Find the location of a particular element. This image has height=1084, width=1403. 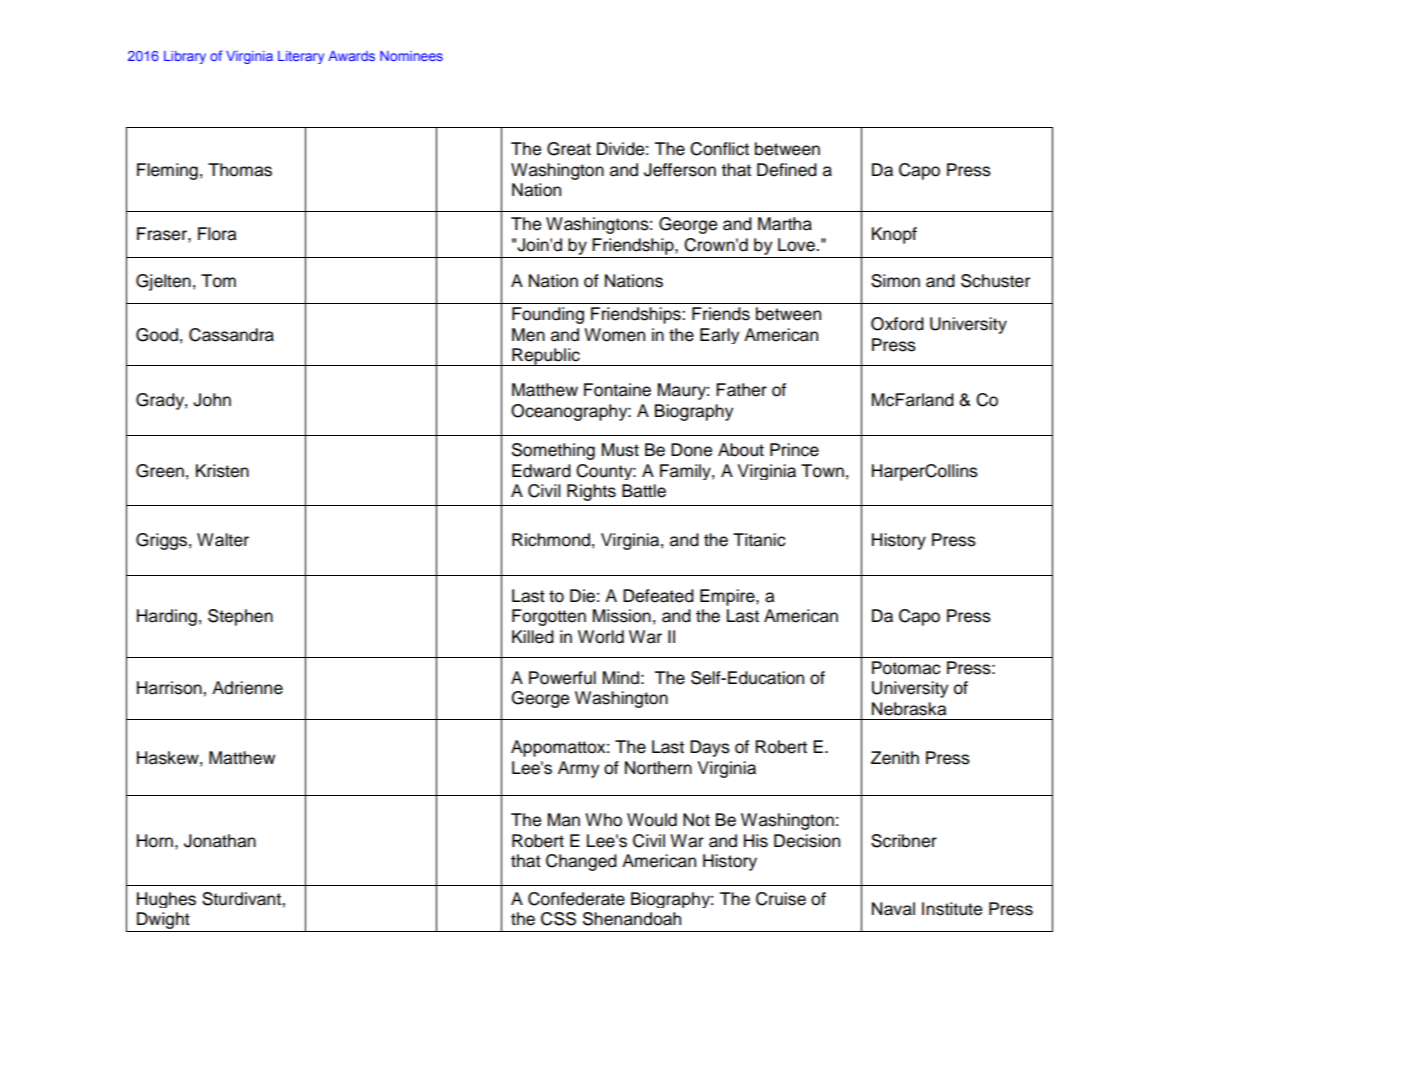

Founding is located at coordinates (548, 315).
